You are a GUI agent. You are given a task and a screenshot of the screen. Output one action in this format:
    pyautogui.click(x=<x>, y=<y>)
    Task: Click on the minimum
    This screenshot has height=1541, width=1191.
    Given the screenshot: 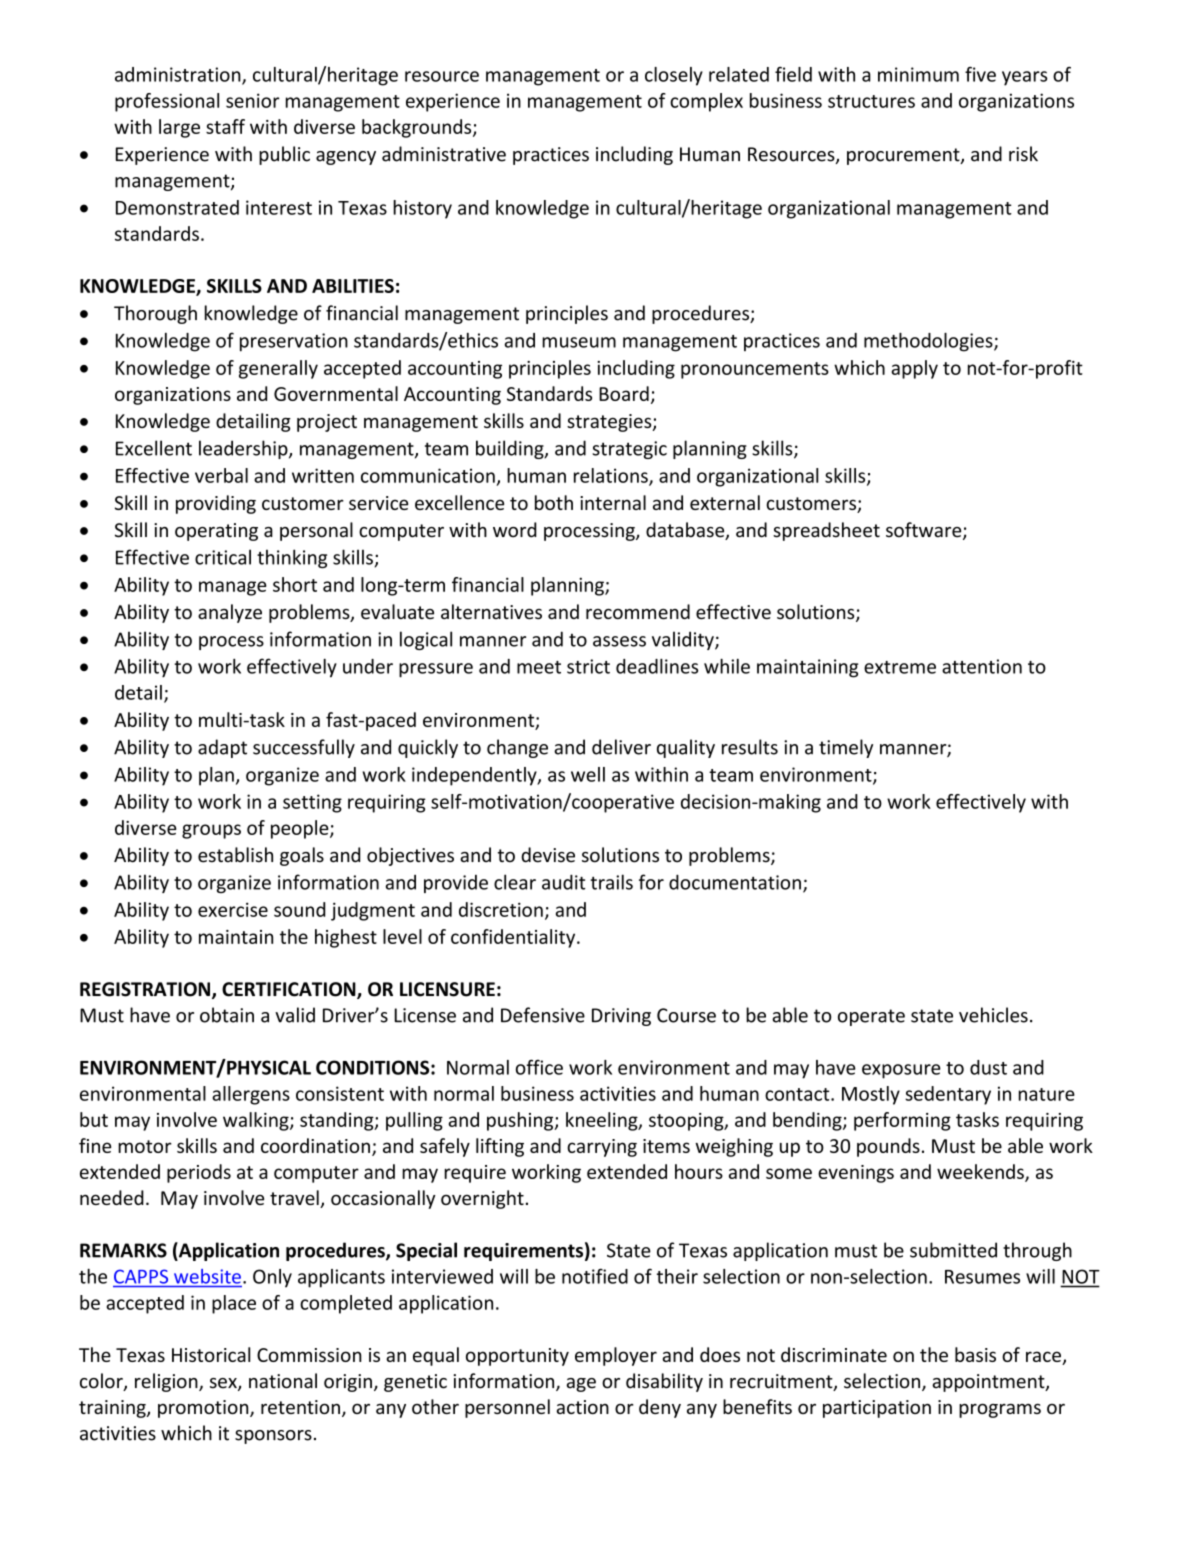 What is the action you would take?
    pyautogui.click(x=918, y=74)
